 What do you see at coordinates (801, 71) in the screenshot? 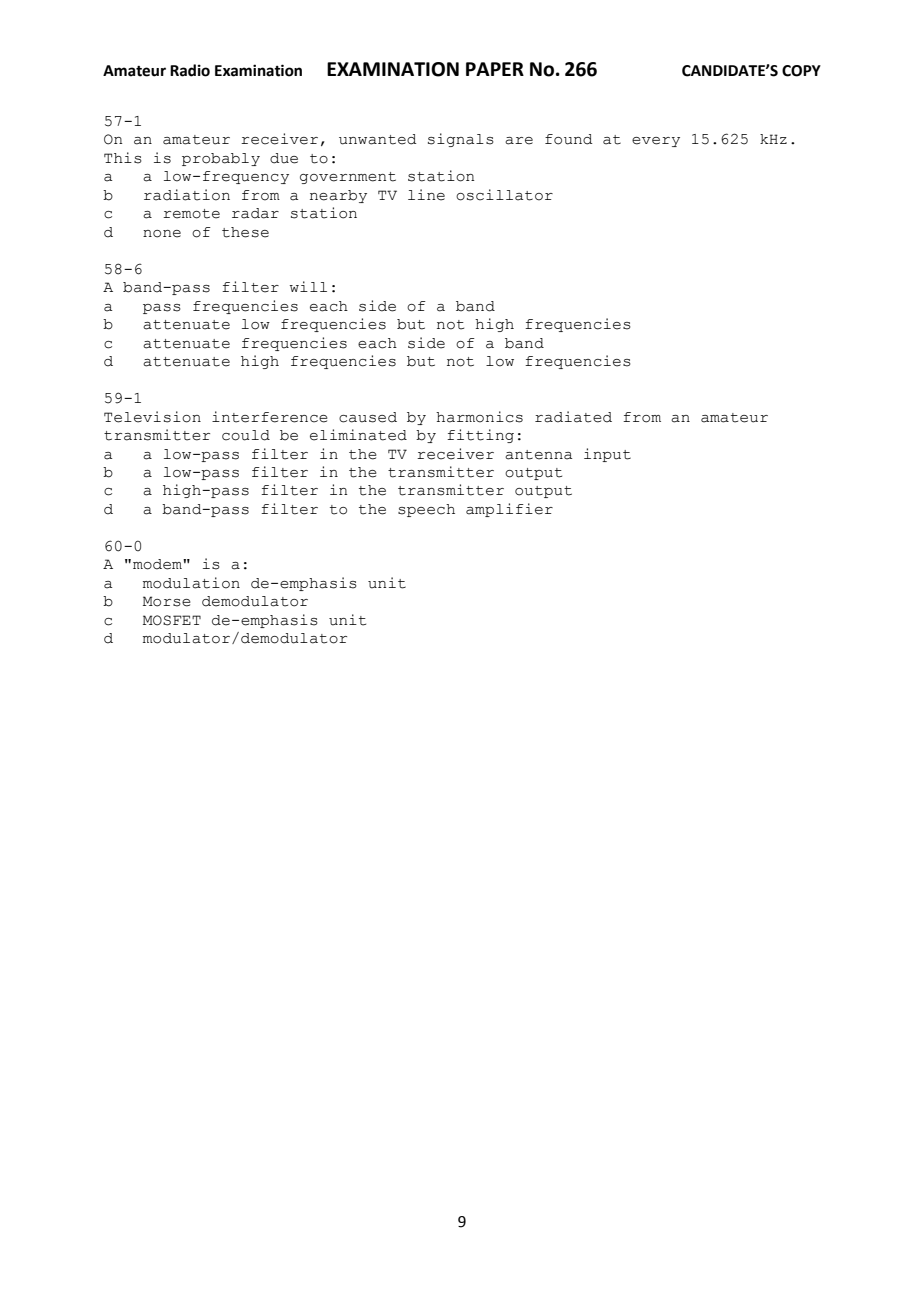
I see `COPY` at bounding box center [801, 71].
